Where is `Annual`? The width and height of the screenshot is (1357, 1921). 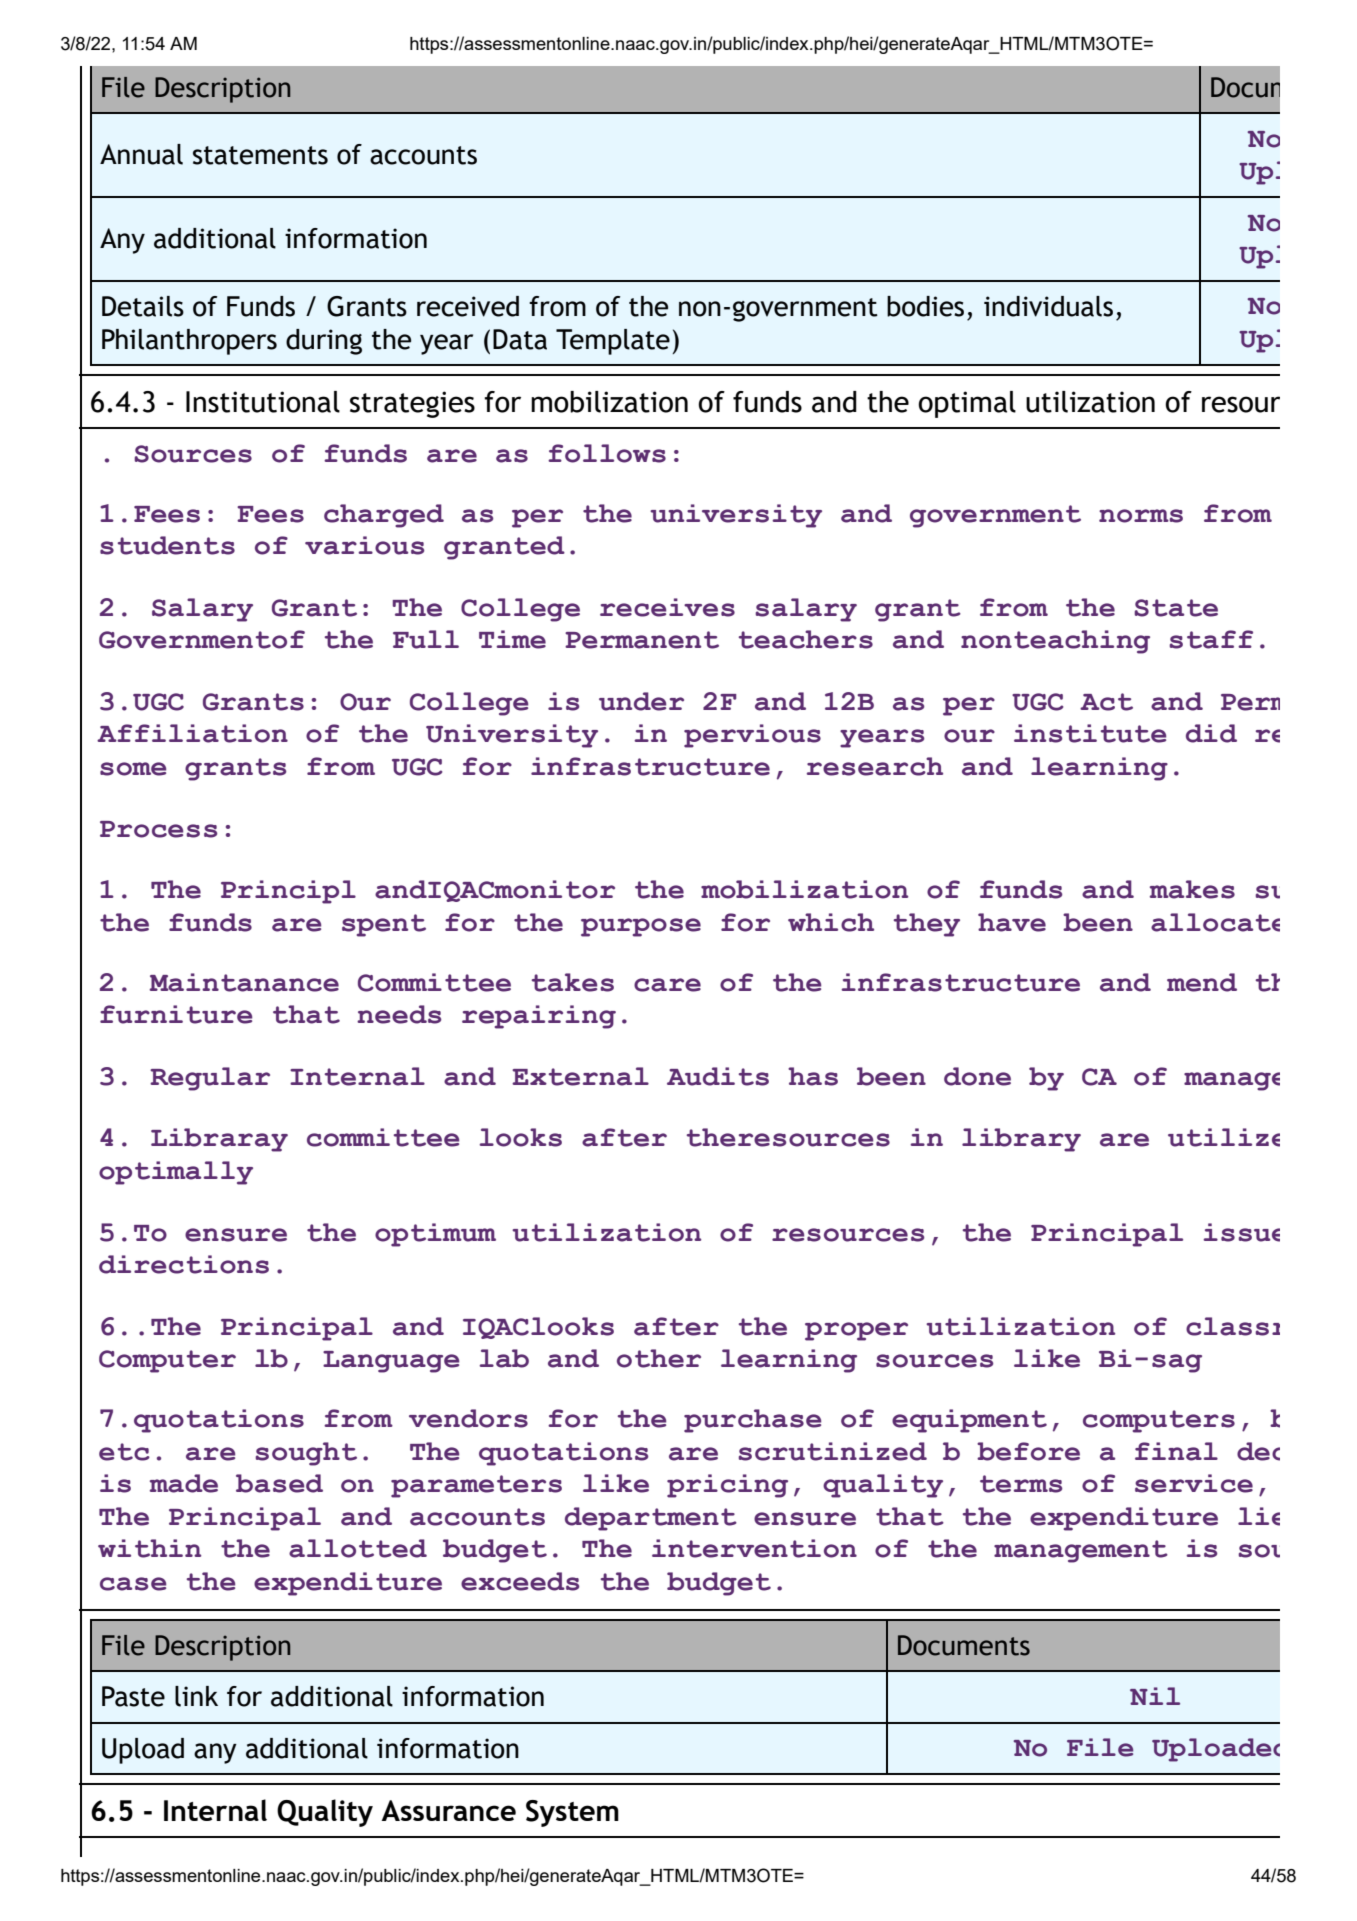 Annual is located at coordinates (141, 154).
